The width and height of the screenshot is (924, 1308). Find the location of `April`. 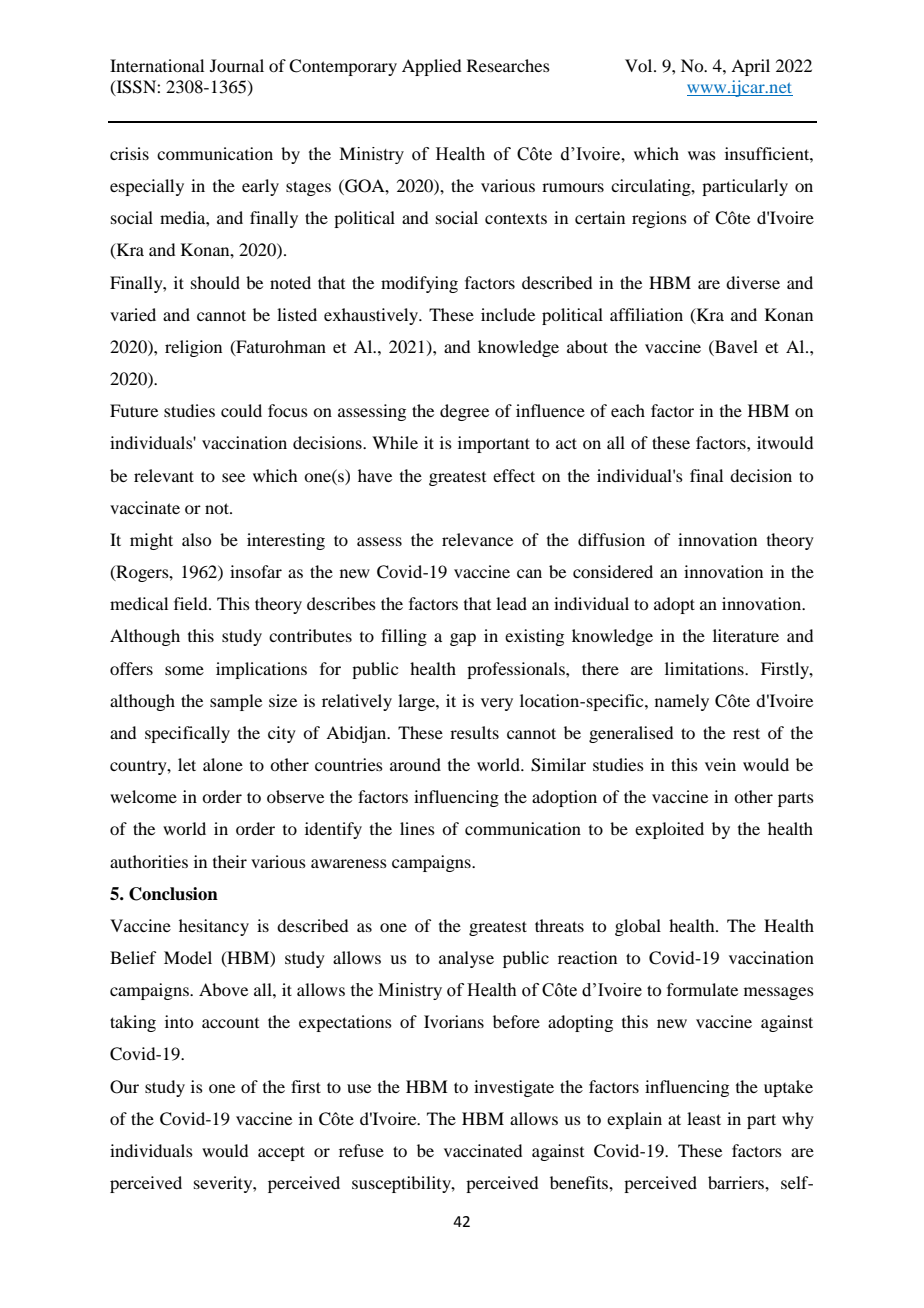

April is located at coordinates (750, 67).
